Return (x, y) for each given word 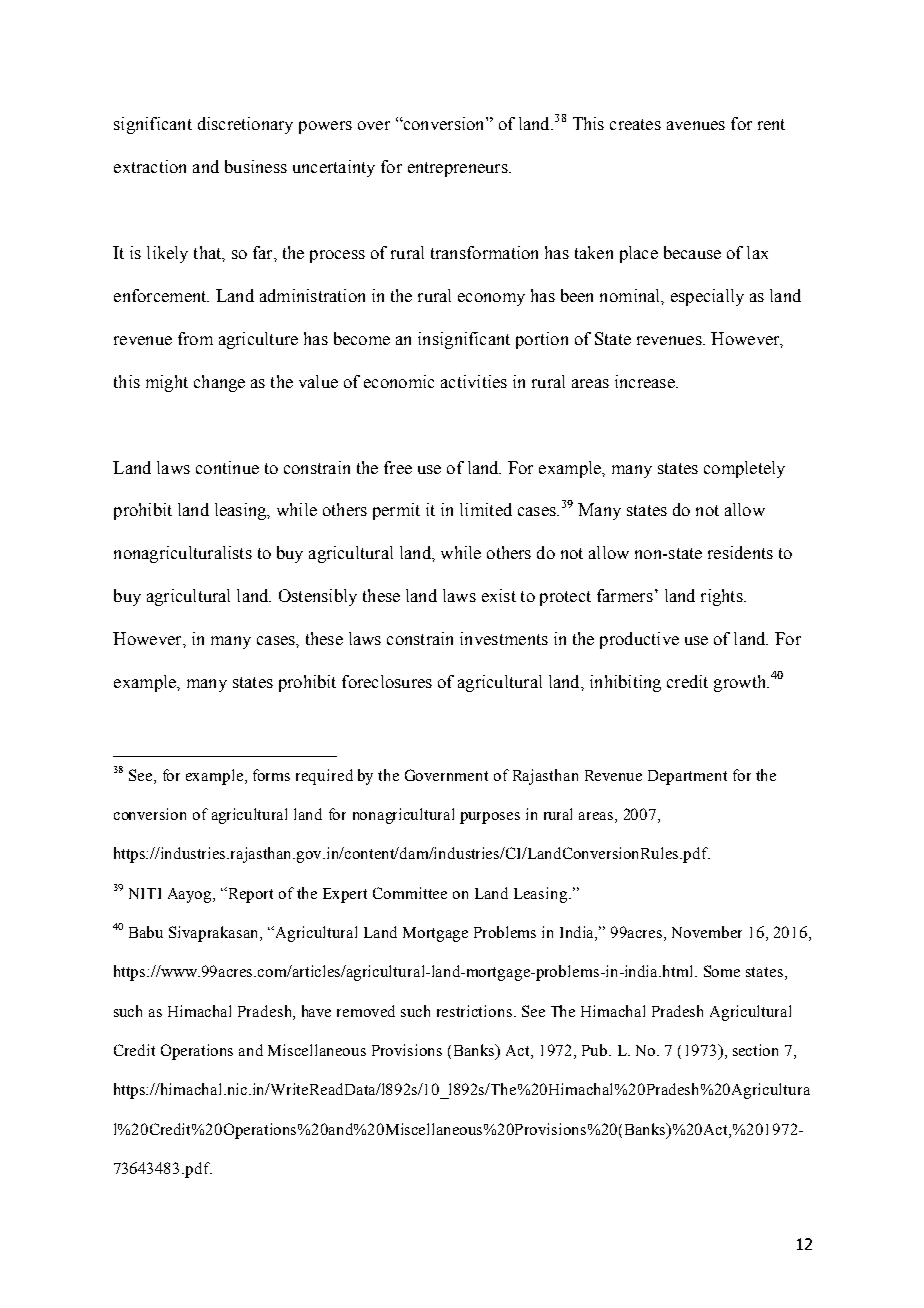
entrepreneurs (459, 169)
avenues (696, 125)
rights (723, 597)
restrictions (474, 1011)
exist (499, 595)
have (316, 1011)
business (256, 166)
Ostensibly (318, 597)
